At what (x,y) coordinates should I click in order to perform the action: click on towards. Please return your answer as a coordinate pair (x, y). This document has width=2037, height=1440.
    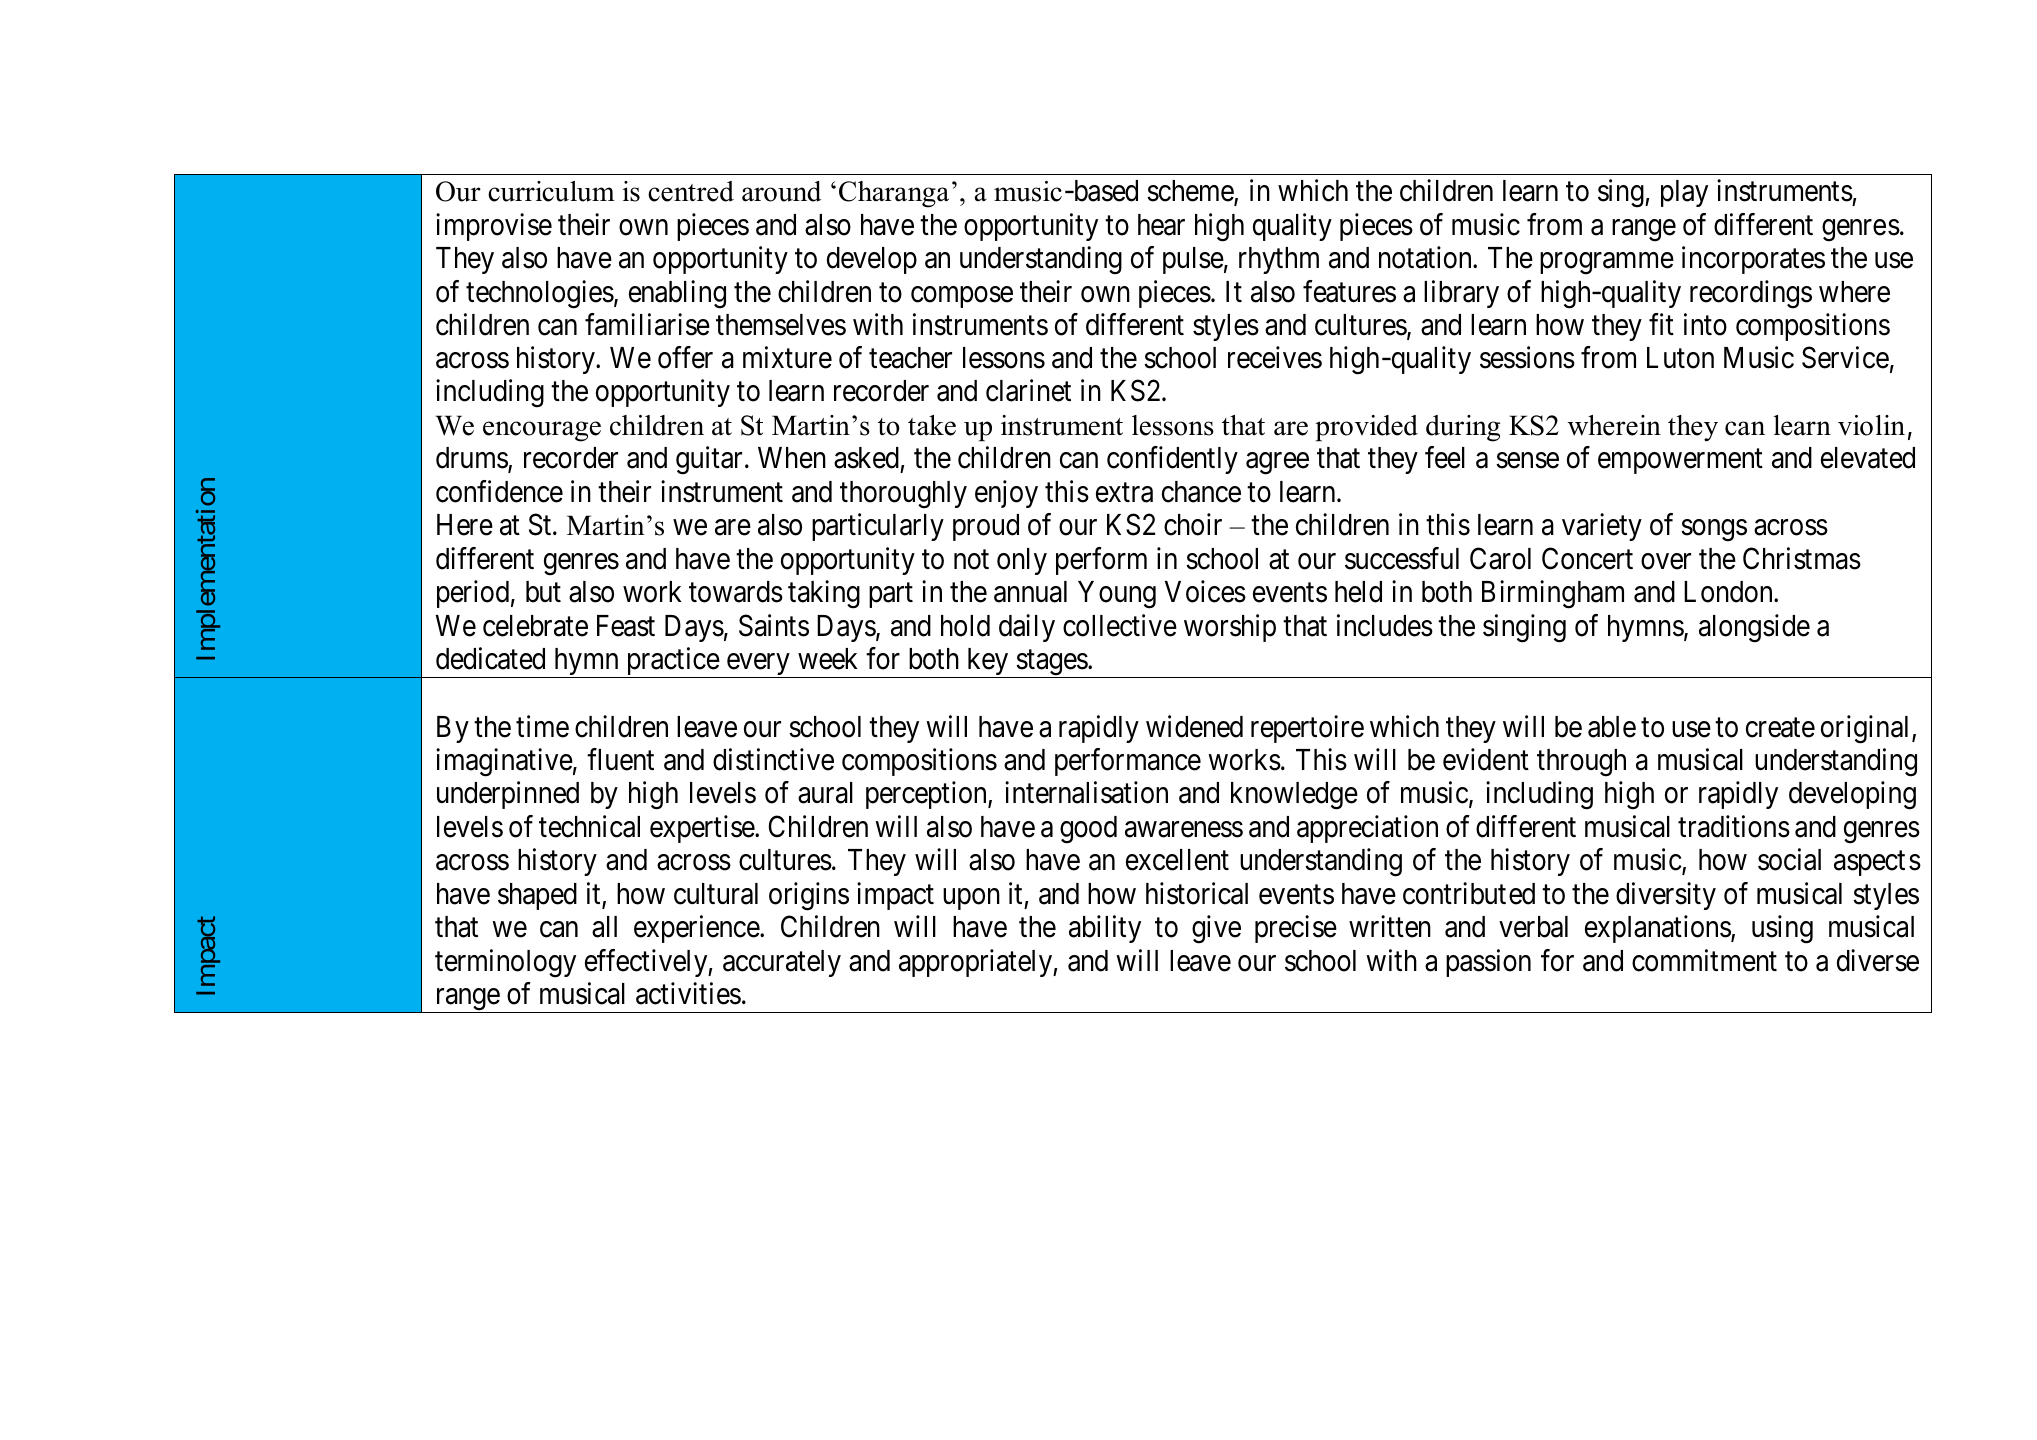
    Looking at the image, I should click on (736, 592).
